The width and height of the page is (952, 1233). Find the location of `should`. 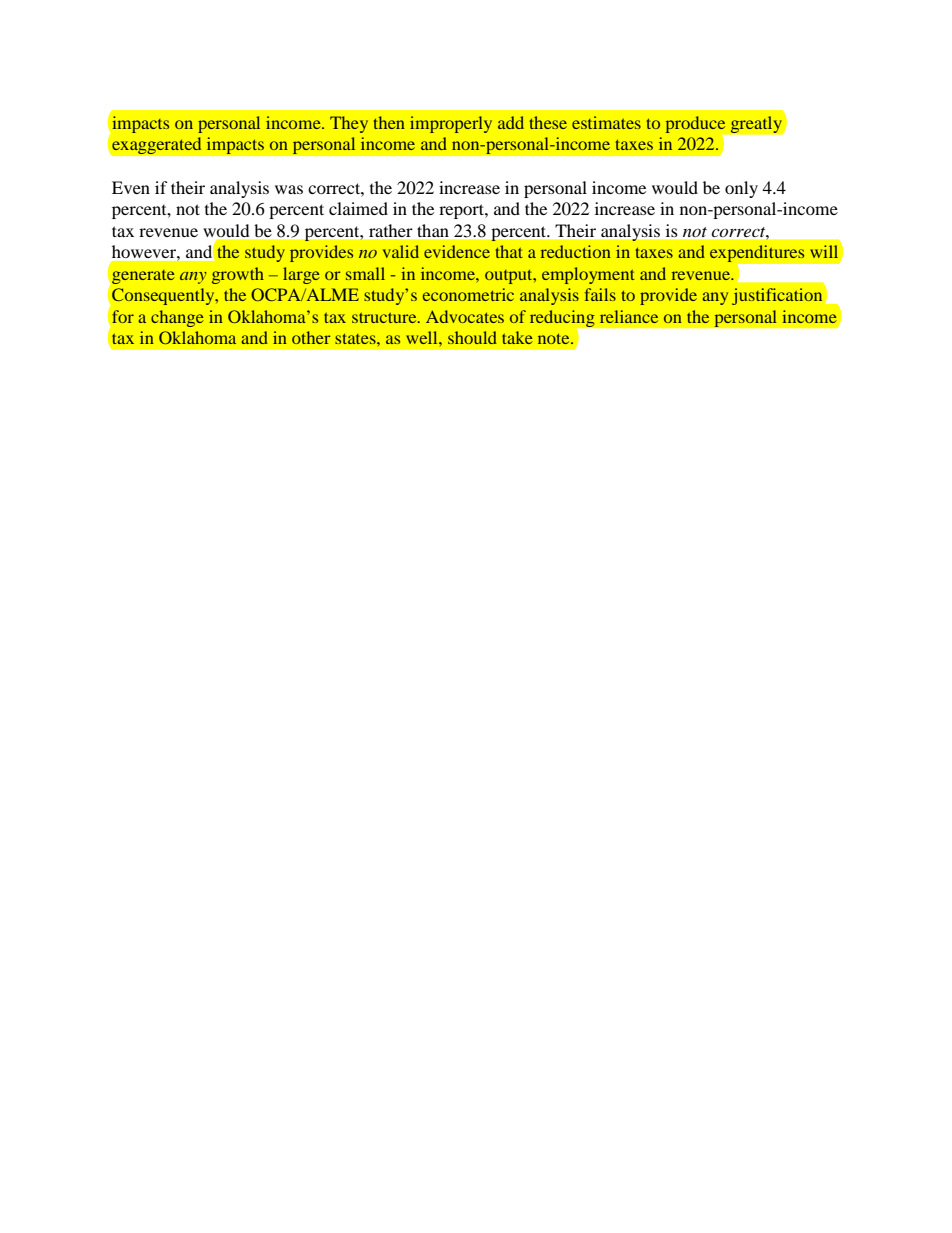

should is located at coordinates (472, 337).
